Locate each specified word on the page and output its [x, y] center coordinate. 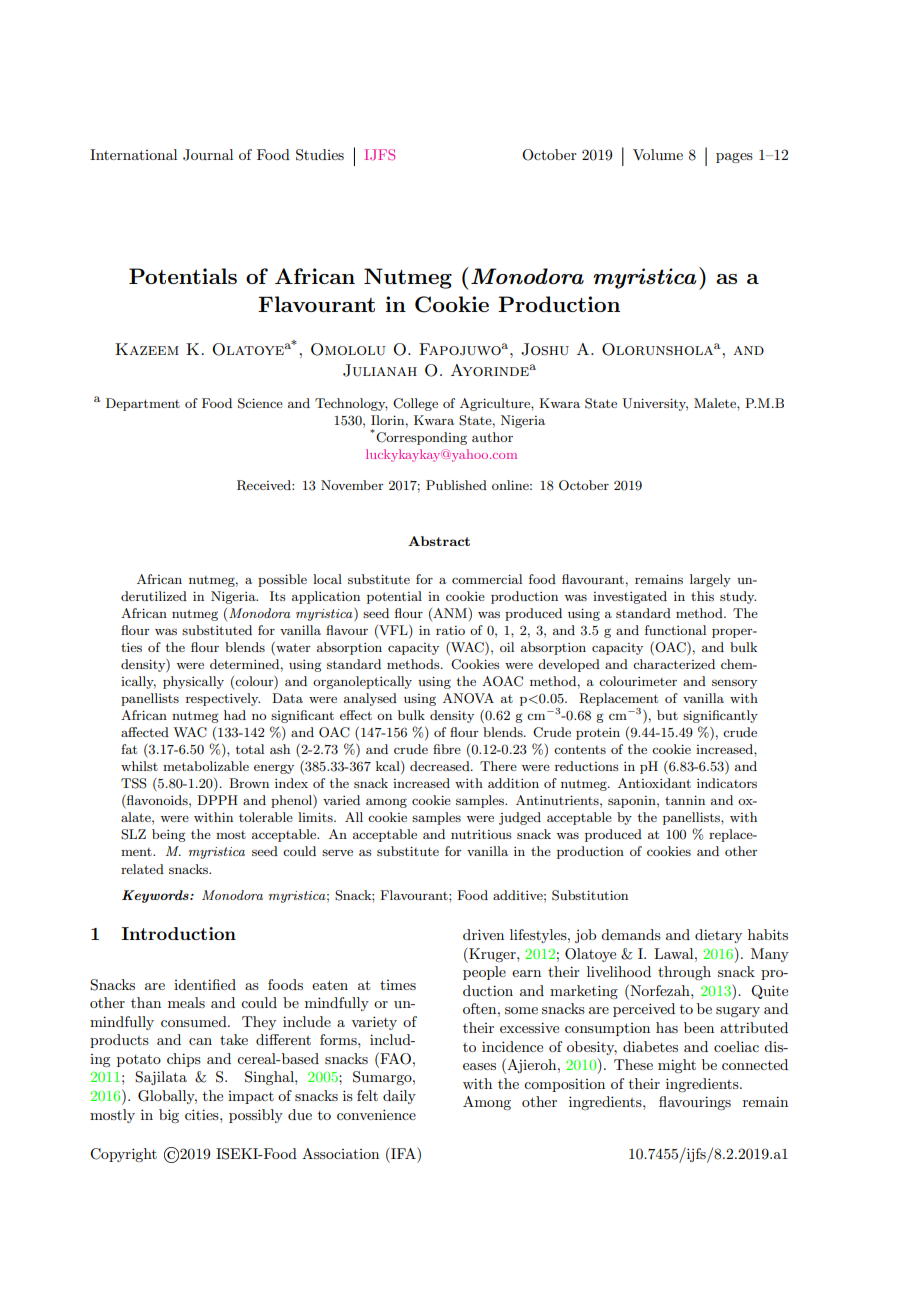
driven [483, 934]
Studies [320, 155]
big [169, 1116]
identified [205, 984]
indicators [727, 783]
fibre [447, 749]
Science [260, 403]
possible [282, 580]
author [492, 437]
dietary [718, 936]
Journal [208, 155]
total [250, 749]
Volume [658, 154]
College [415, 404]
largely [710, 580]
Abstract [439, 541]
